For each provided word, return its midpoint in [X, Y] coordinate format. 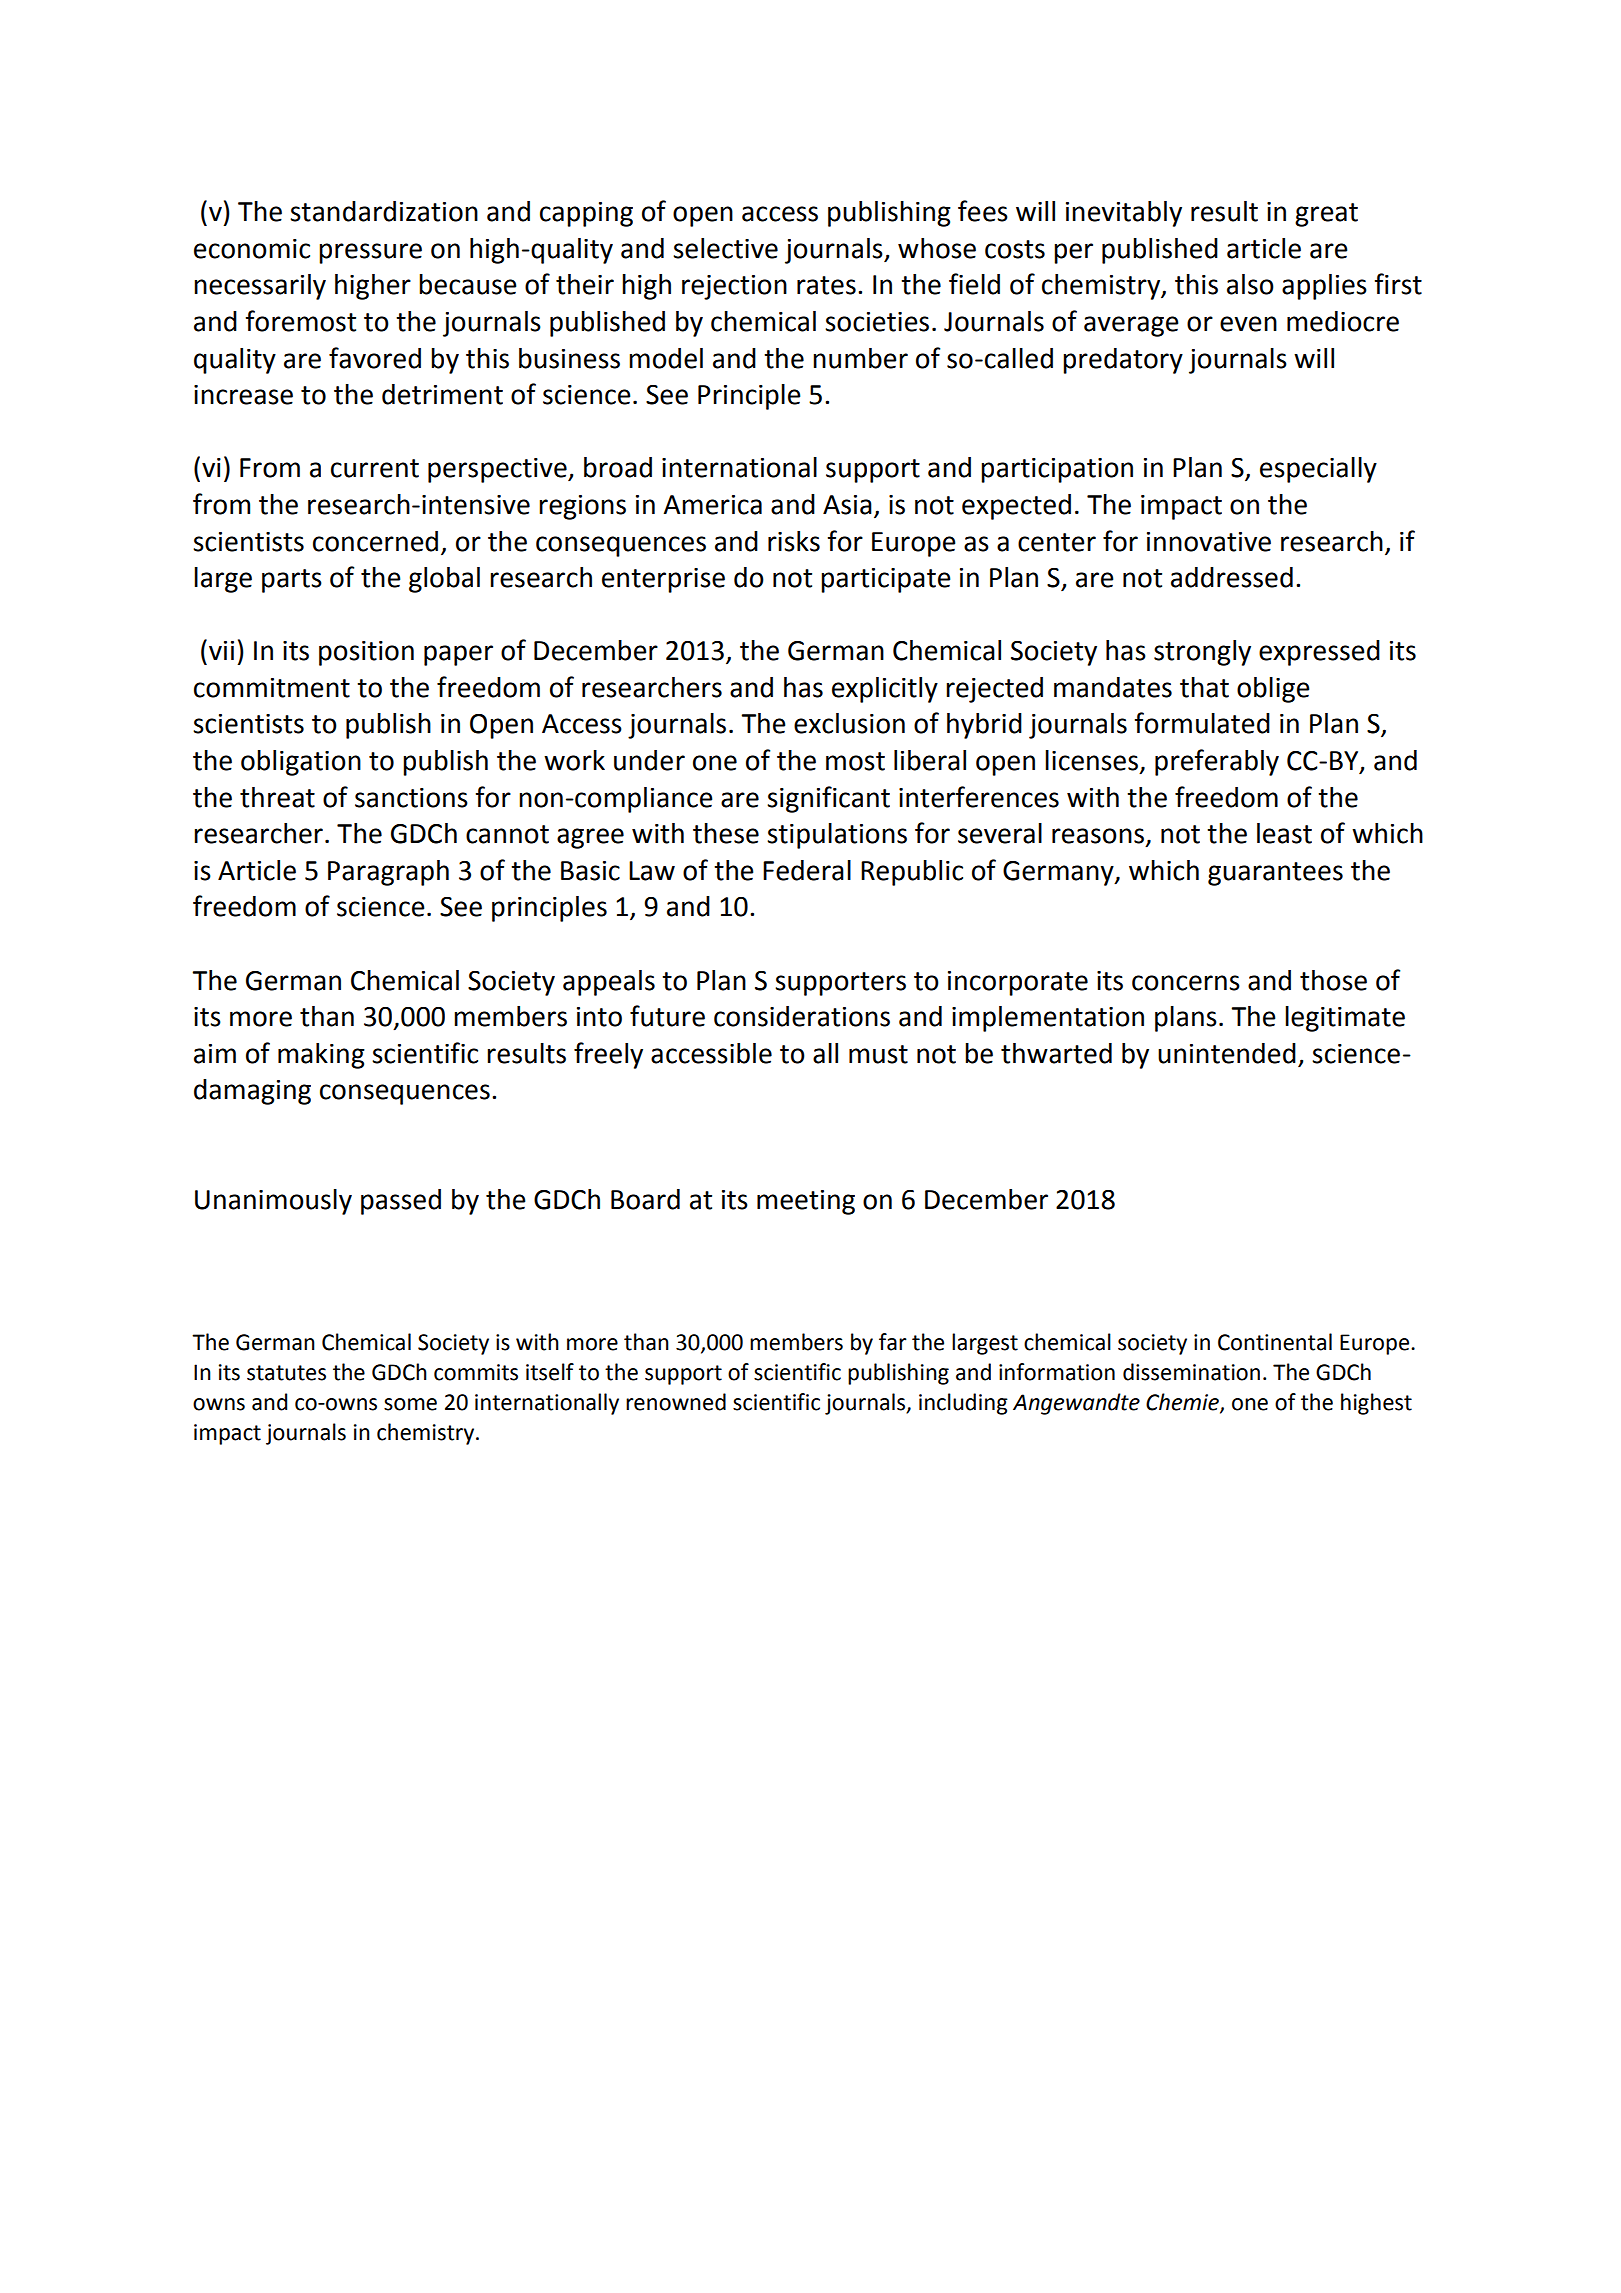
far [893, 1342]
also [1250, 284]
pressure [370, 253]
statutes [286, 1373]
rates [826, 285]
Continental [1275, 1342]
